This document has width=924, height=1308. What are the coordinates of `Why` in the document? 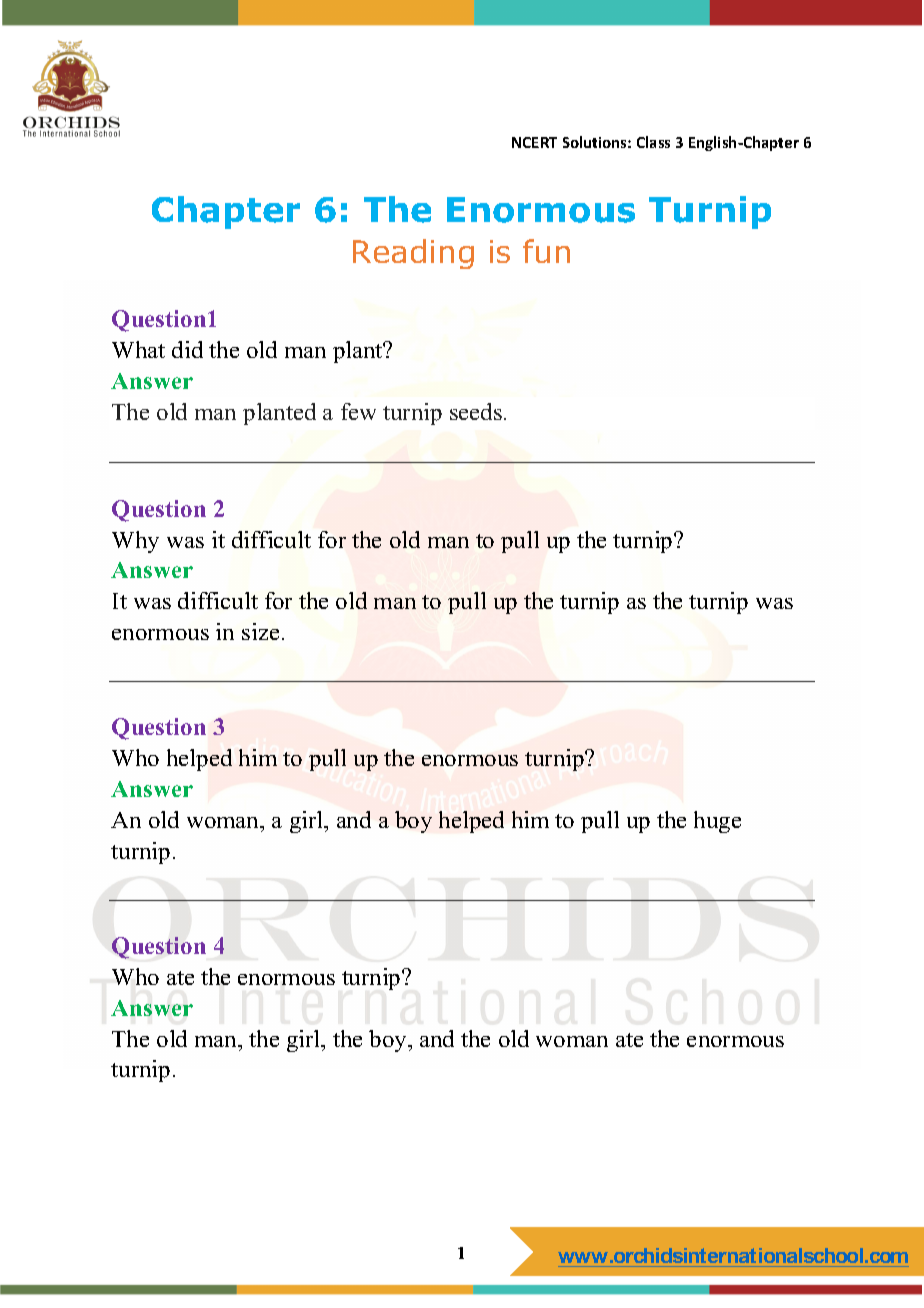 It's located at (135, 542).
